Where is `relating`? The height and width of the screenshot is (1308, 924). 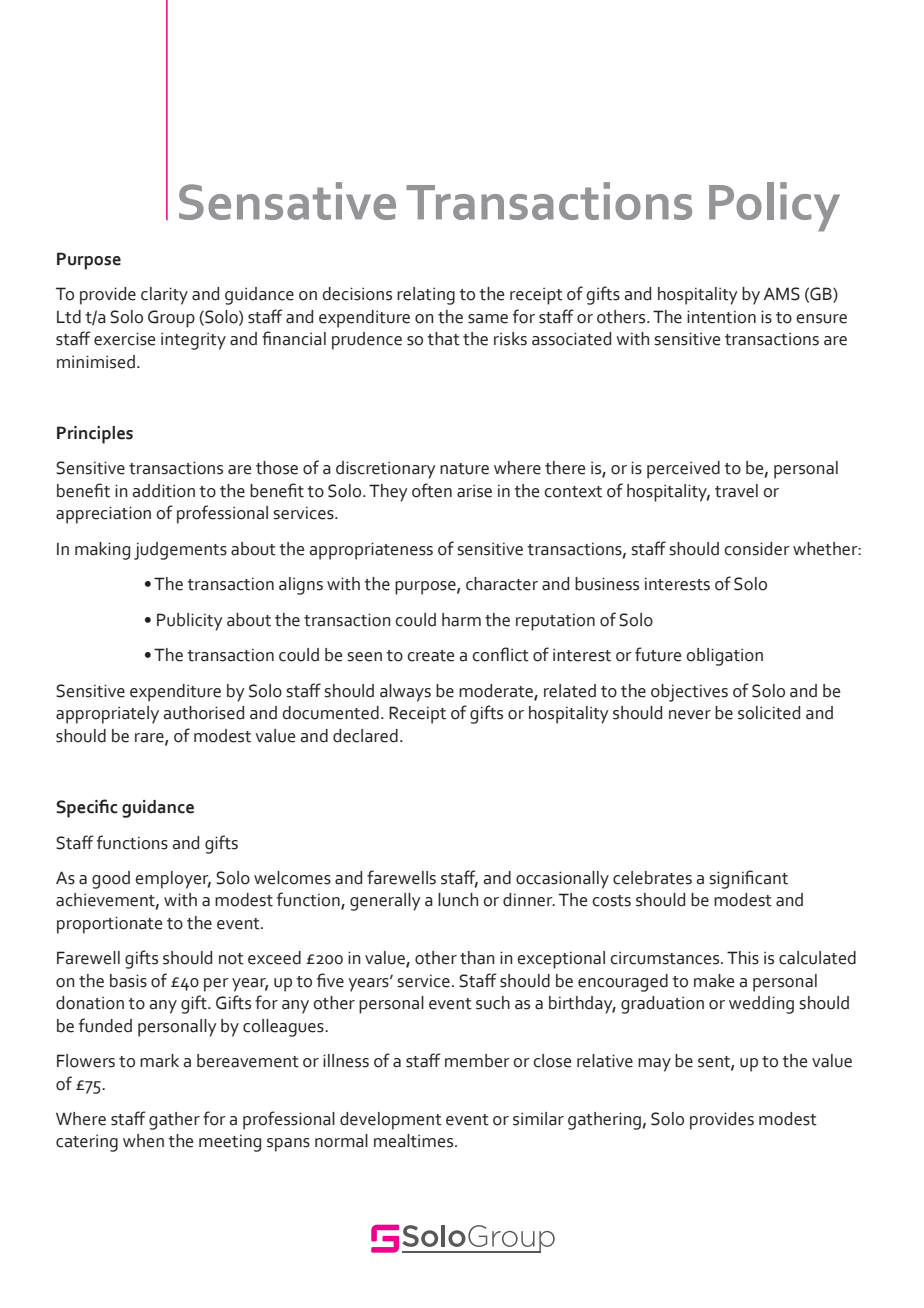 relating is located at coordinates (426, 296).
